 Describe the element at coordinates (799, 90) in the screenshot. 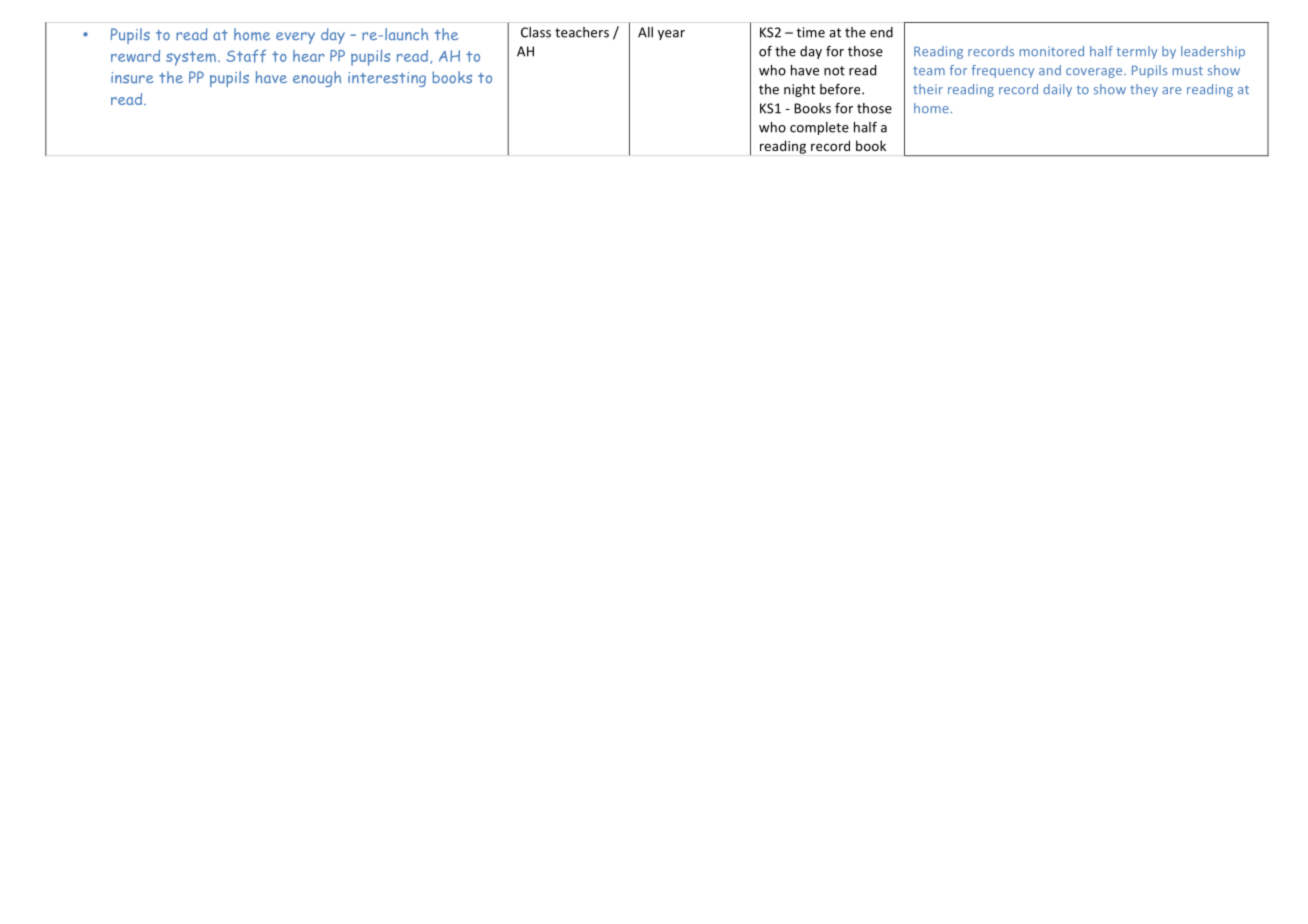

I see `night` at that location.
